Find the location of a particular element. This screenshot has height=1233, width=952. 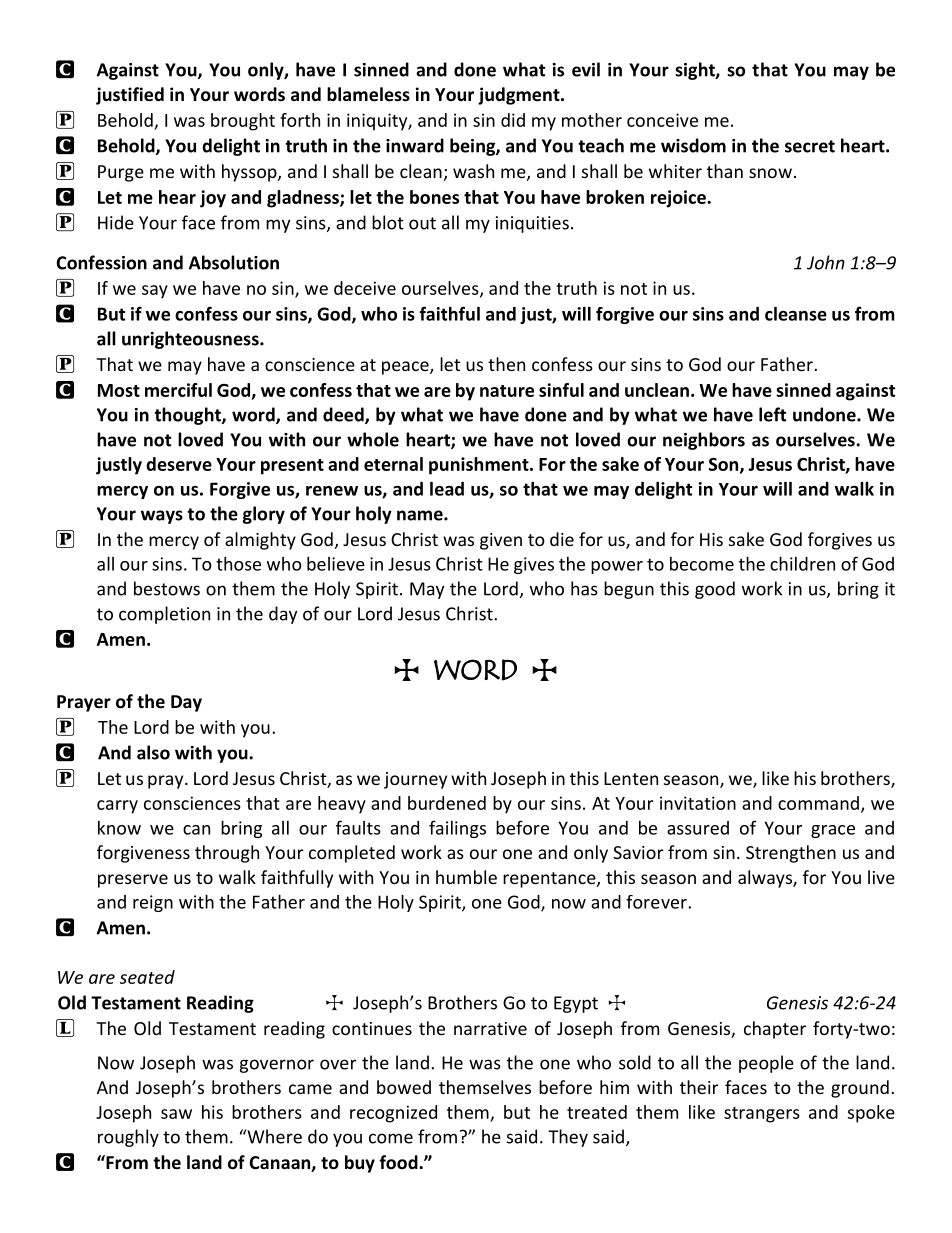

They is located at coordinates (568, 1138).
